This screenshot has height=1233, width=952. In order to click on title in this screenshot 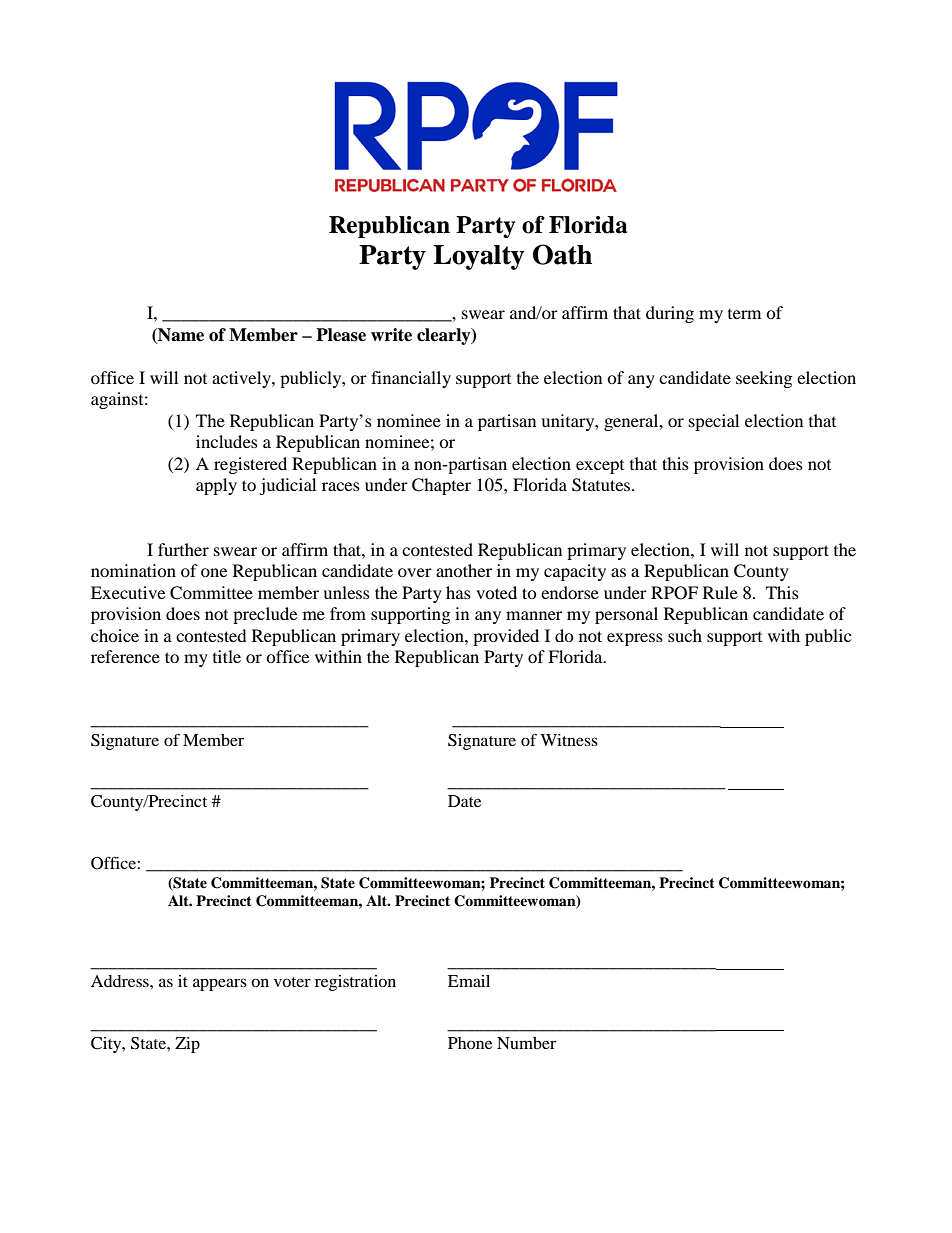, I will do `click(227, 656)`.
